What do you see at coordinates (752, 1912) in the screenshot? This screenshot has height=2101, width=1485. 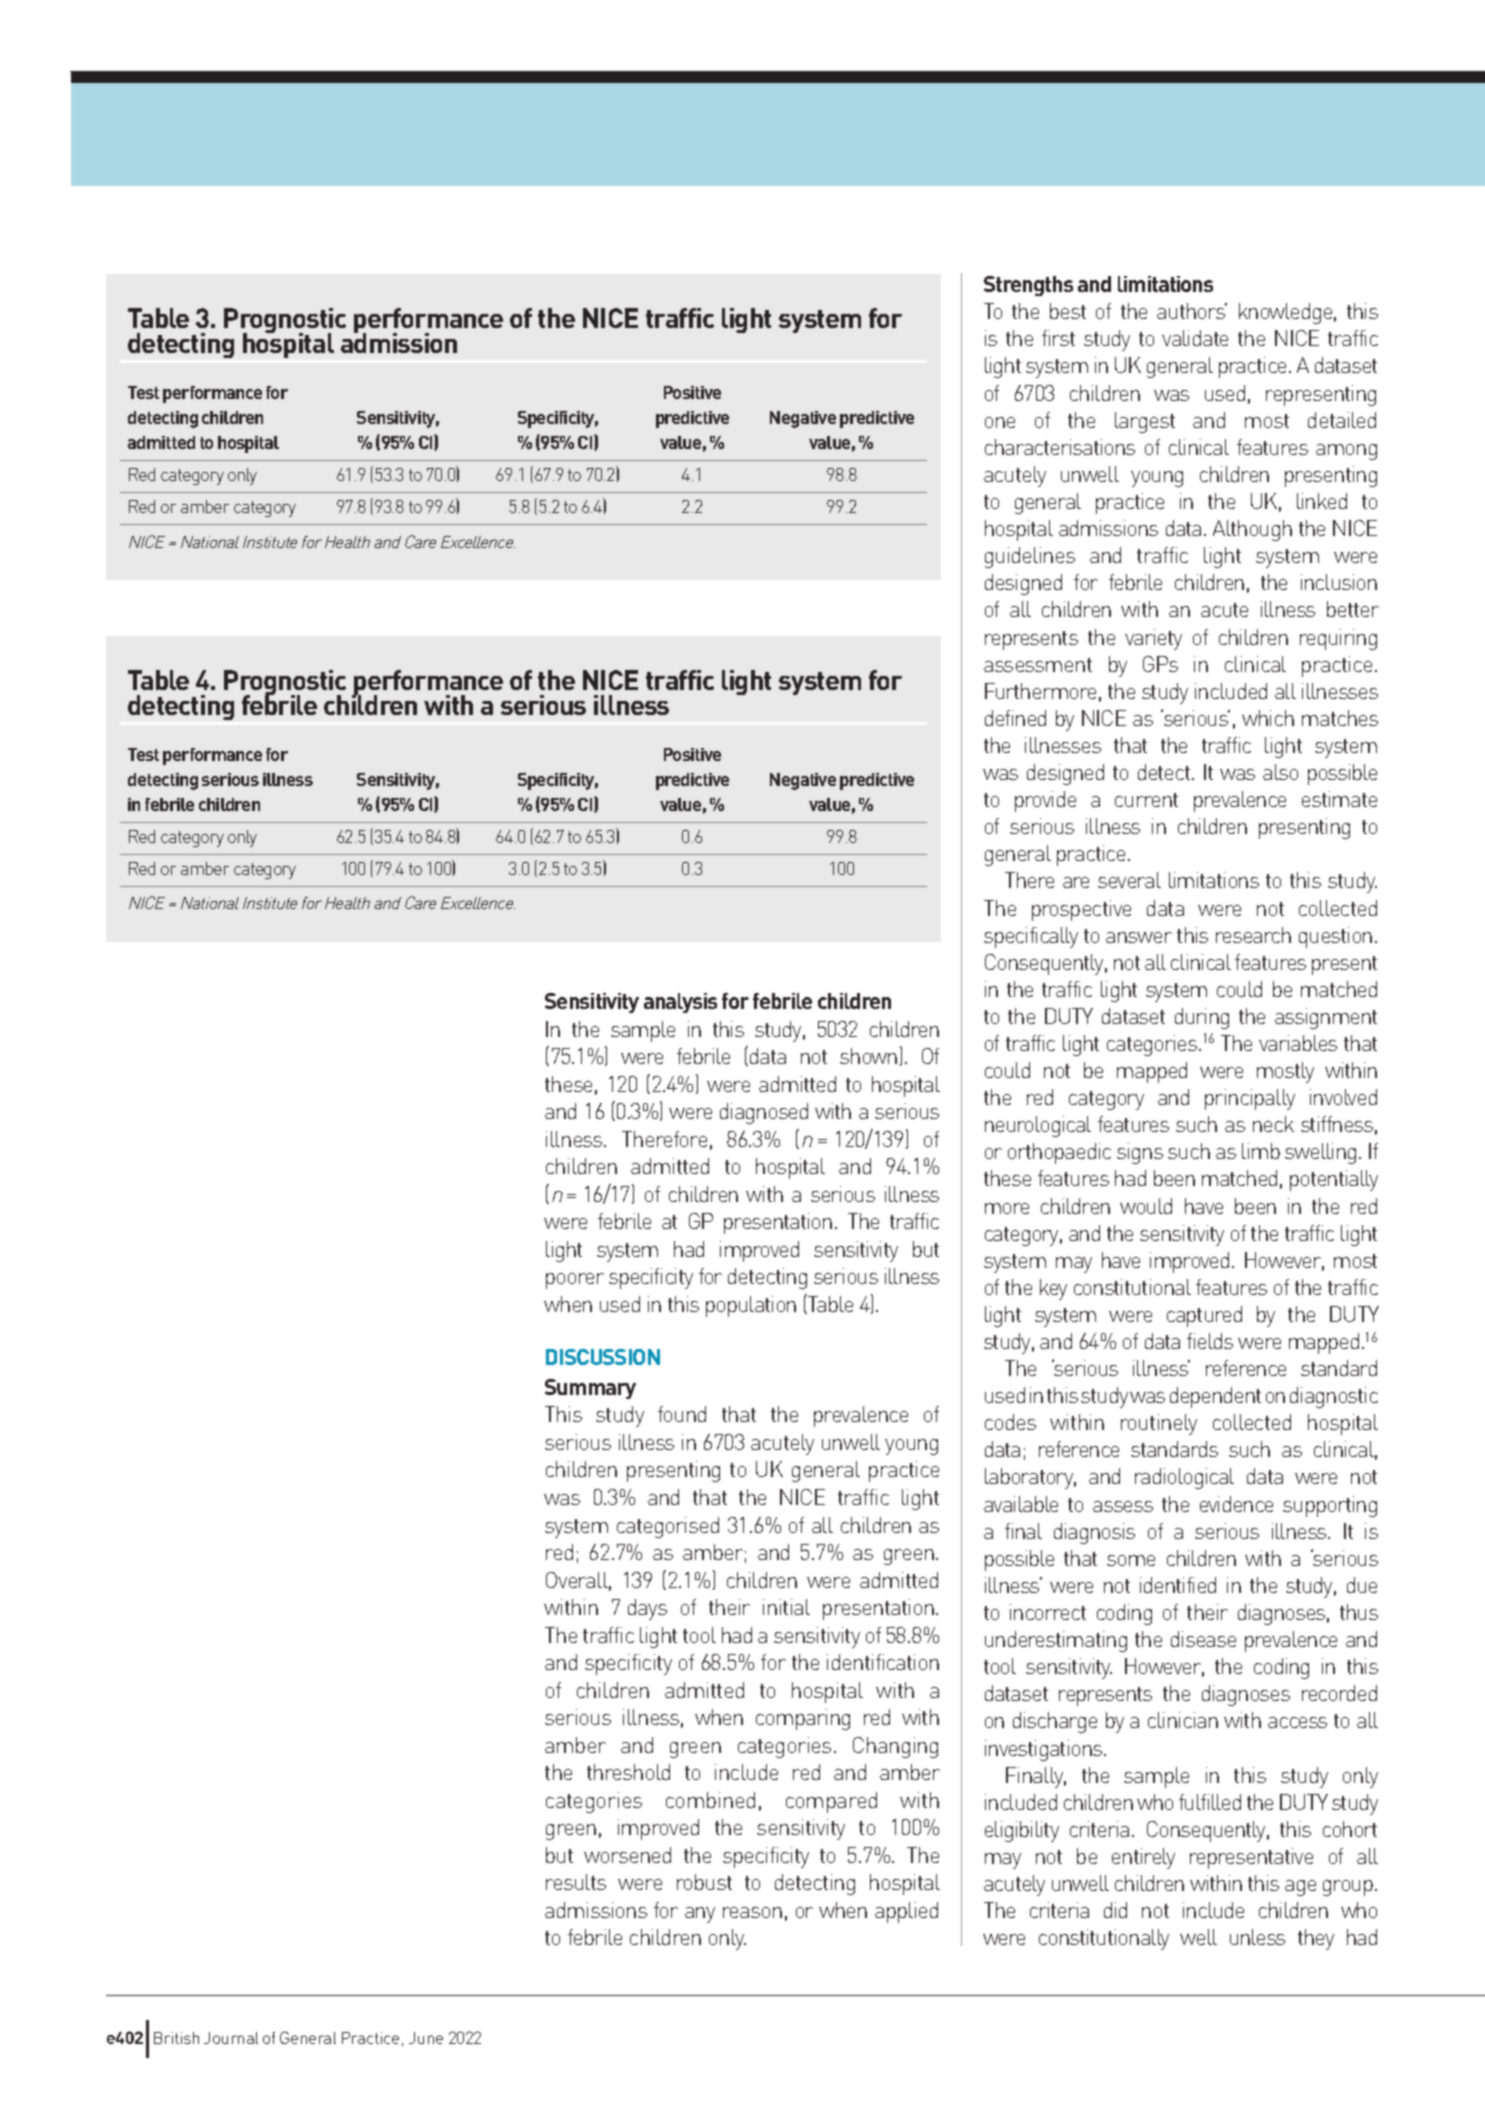 I see `reason` at bounding box center [752, 1912].
